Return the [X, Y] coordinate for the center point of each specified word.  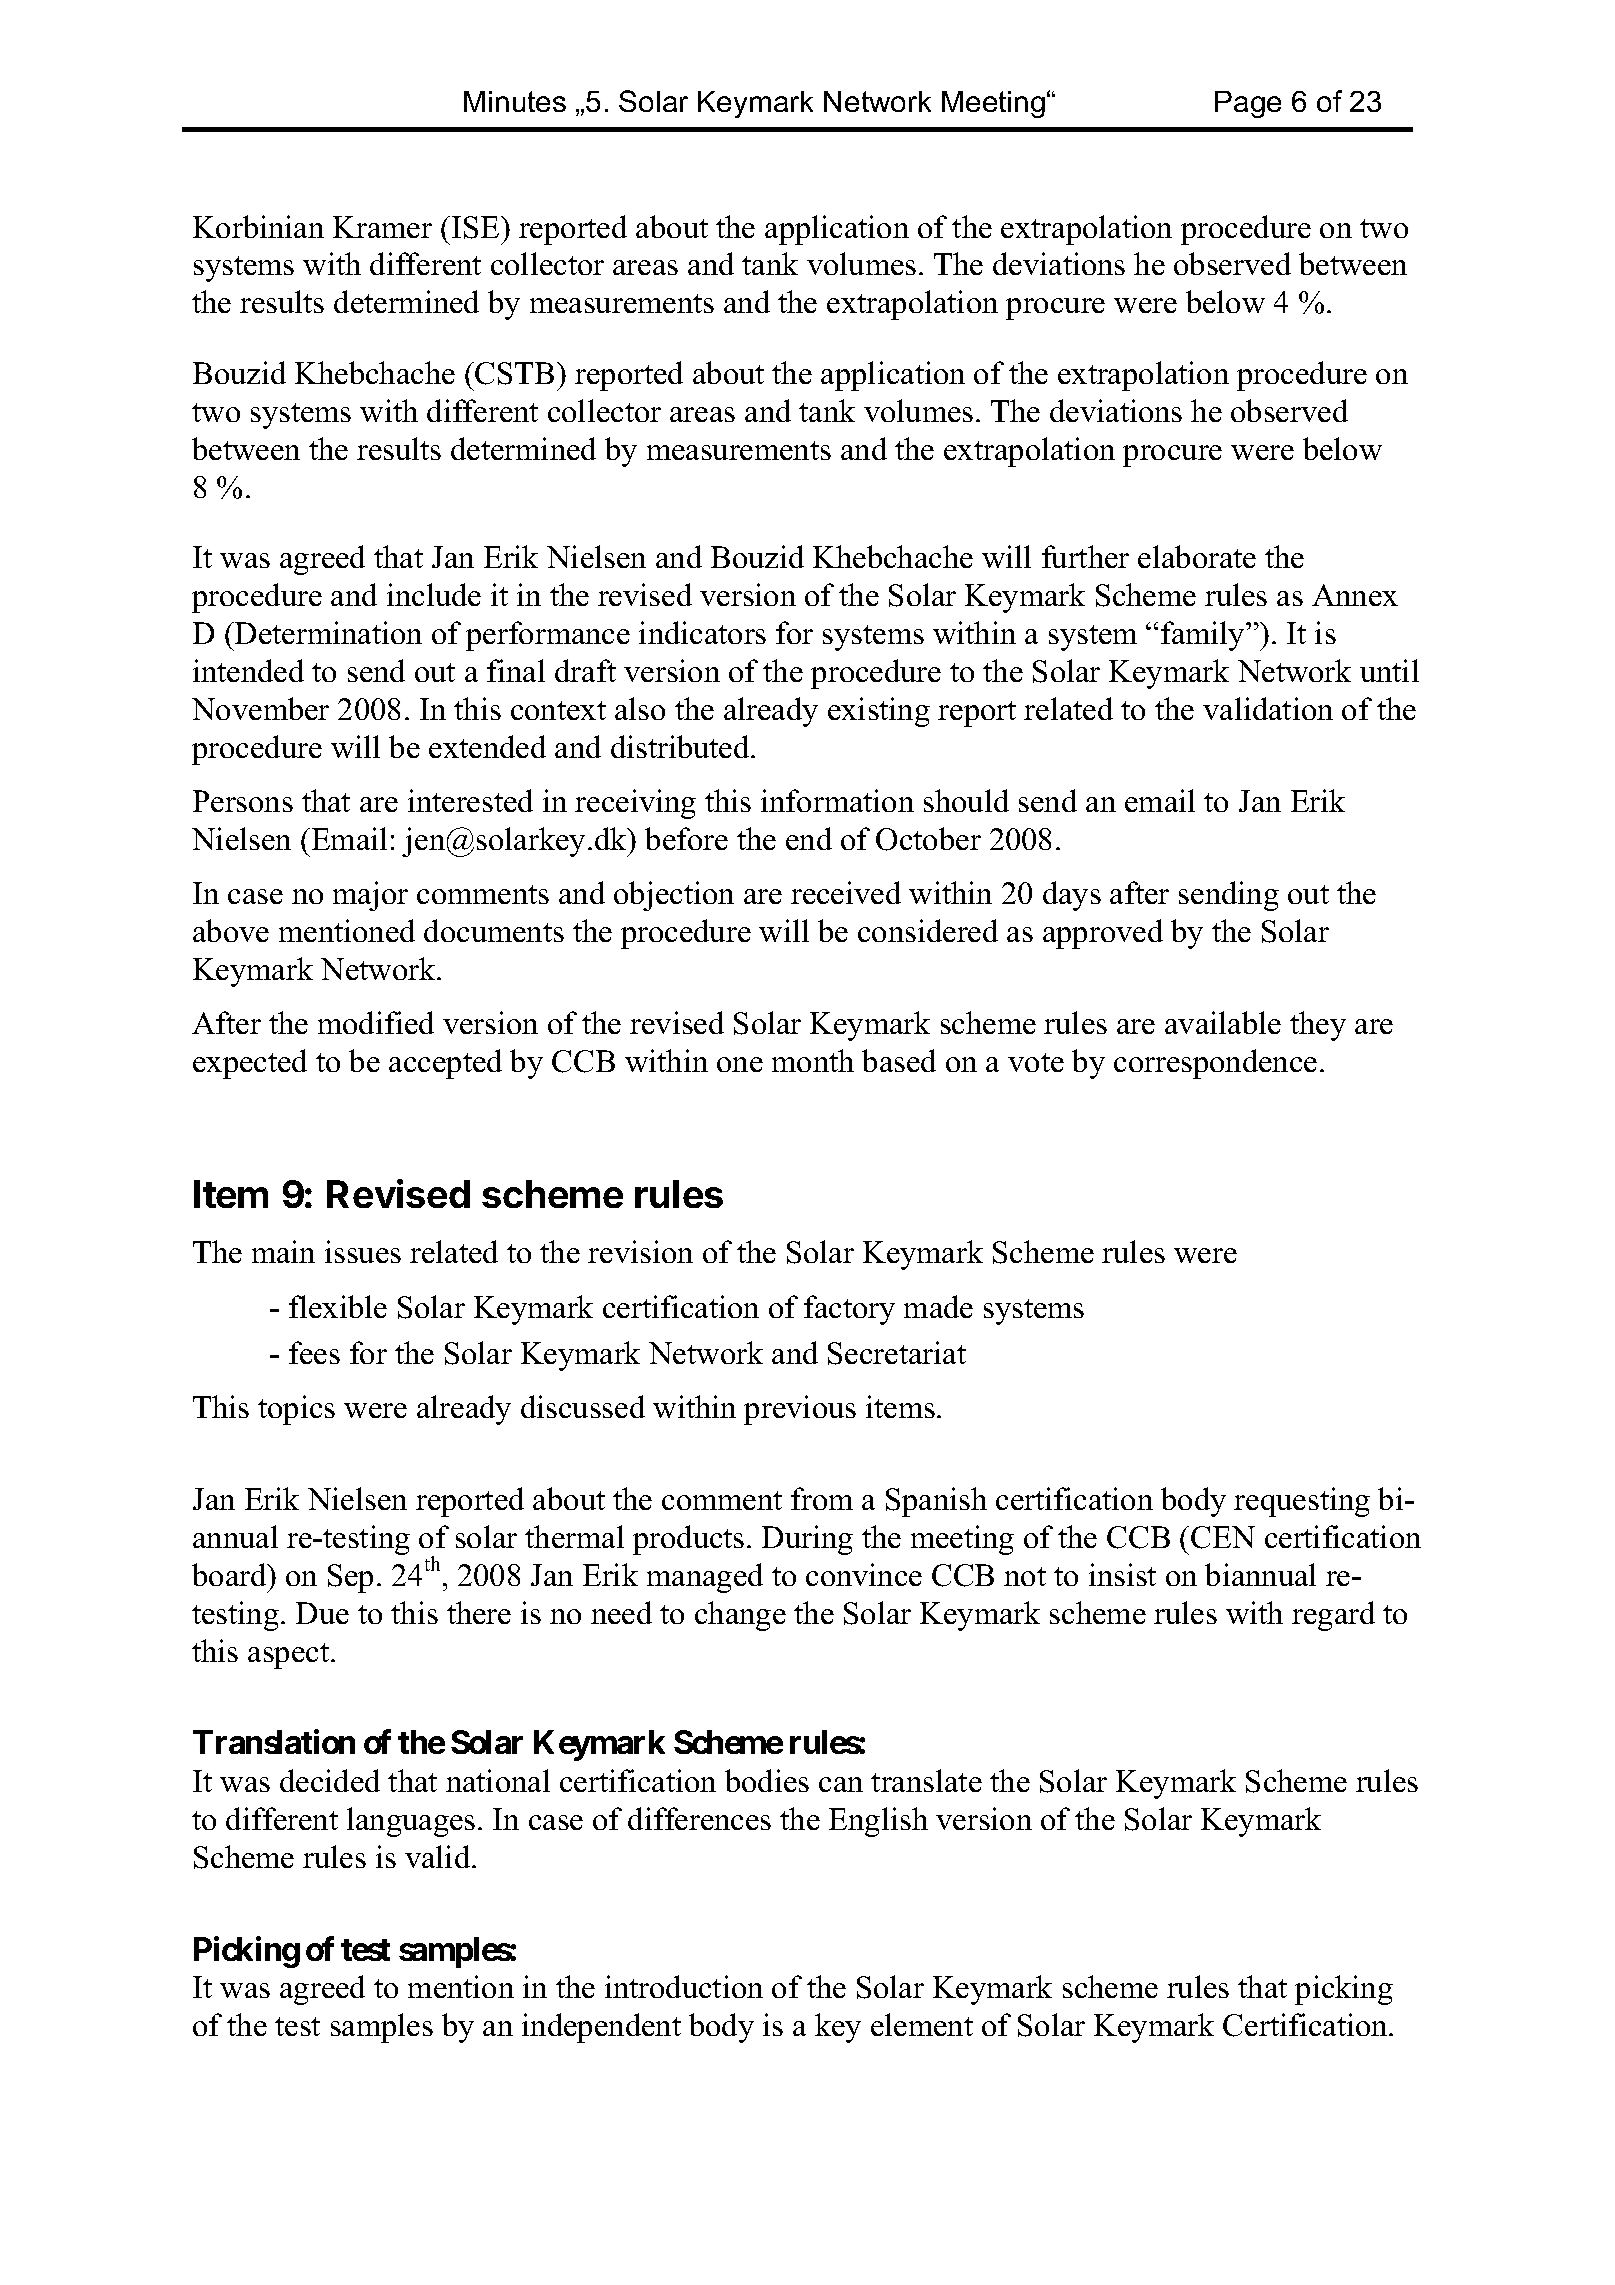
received [846, 892]
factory [849, 1310]
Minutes [515, 101]
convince [864, 1574]
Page [1248, 104]
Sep [350, 1578]
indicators [702, 632]
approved [1103, 934]
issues [363, 1251]
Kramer [382, 227]
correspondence [1215, 1064]
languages [411, 1822]
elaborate [1197, 556]
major [370, 896]
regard [1333, 1616]
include [434, 594]
